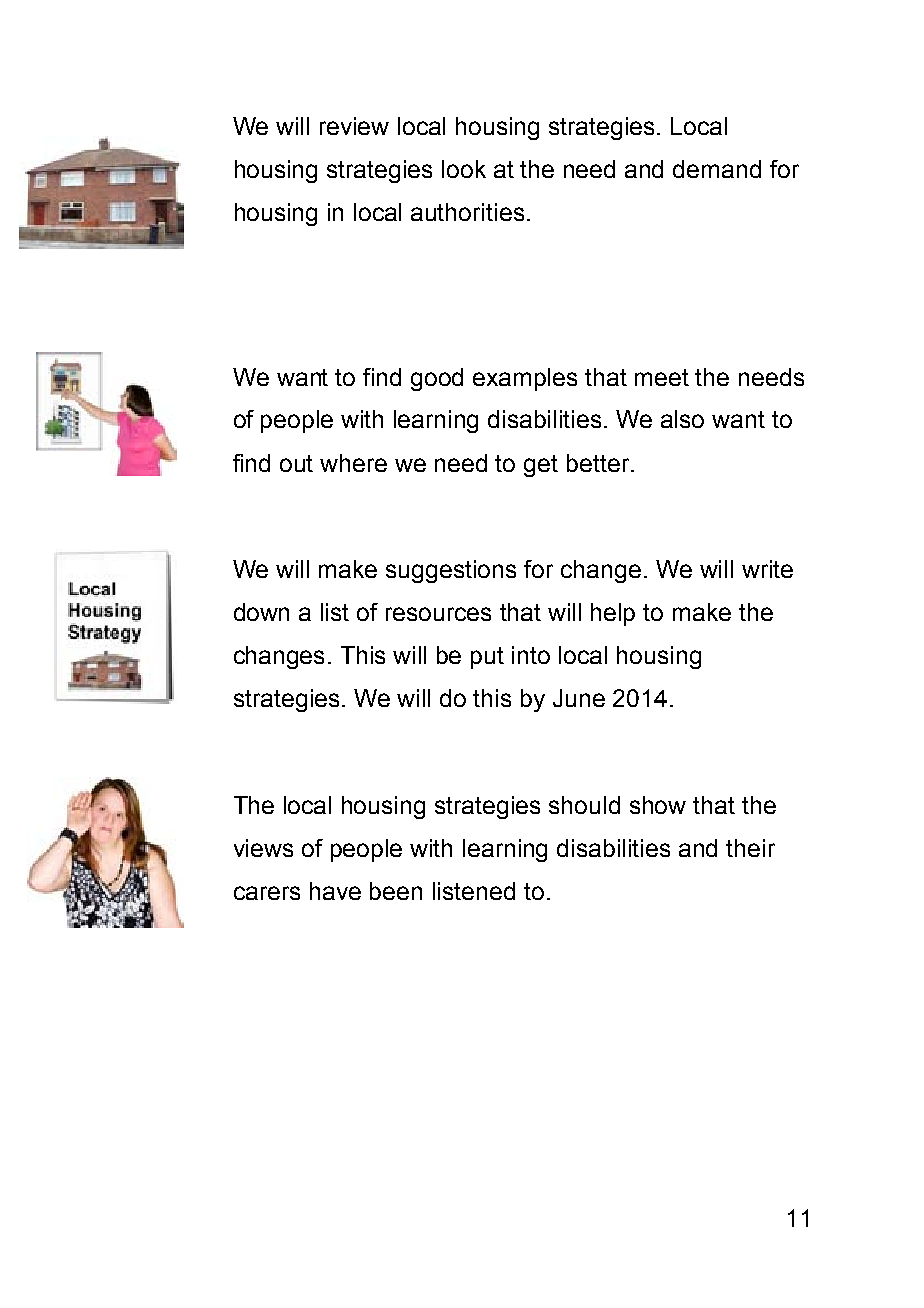  I want to click on demand, so click(717, 169).
